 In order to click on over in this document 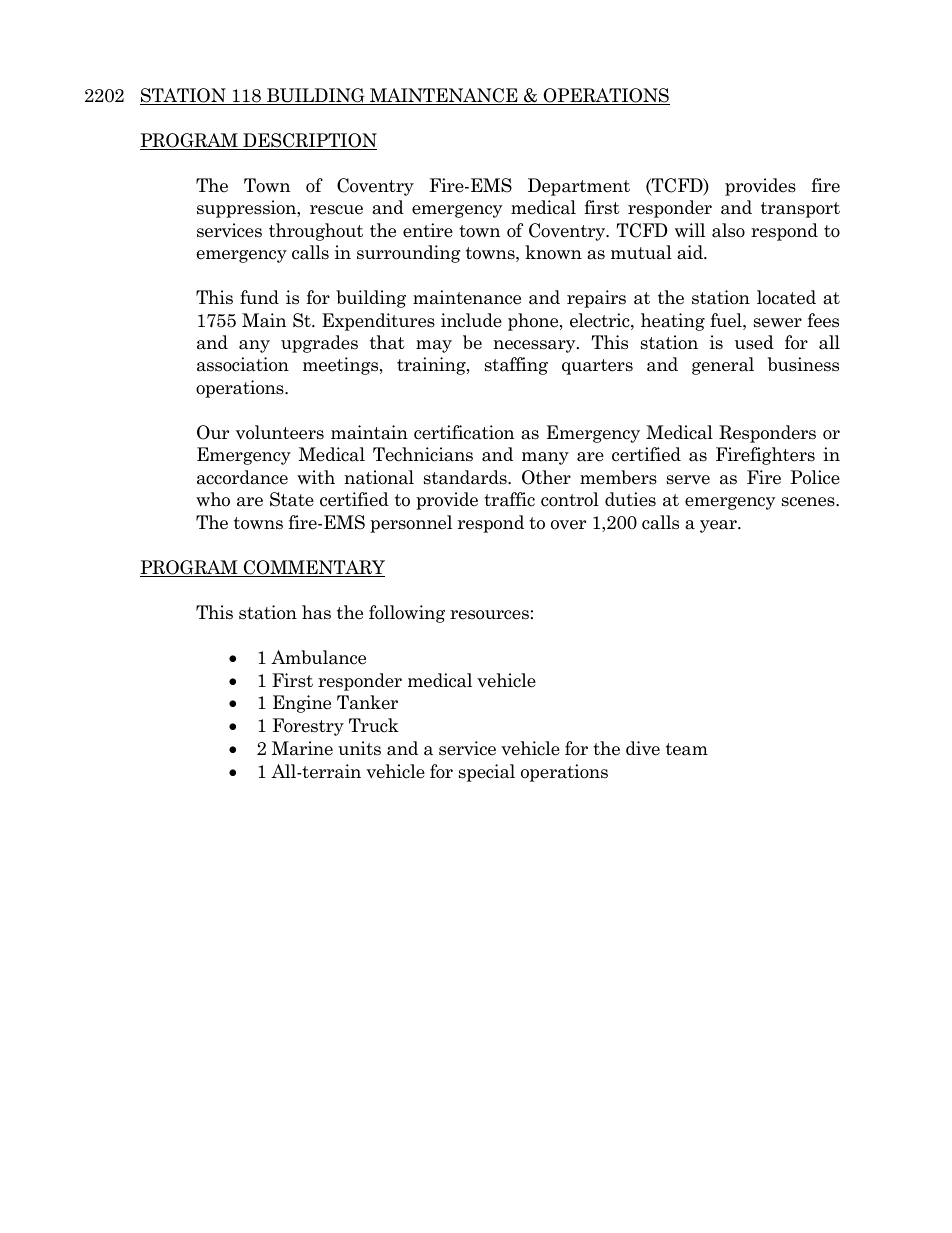, I will do `click(568, 525)`.
